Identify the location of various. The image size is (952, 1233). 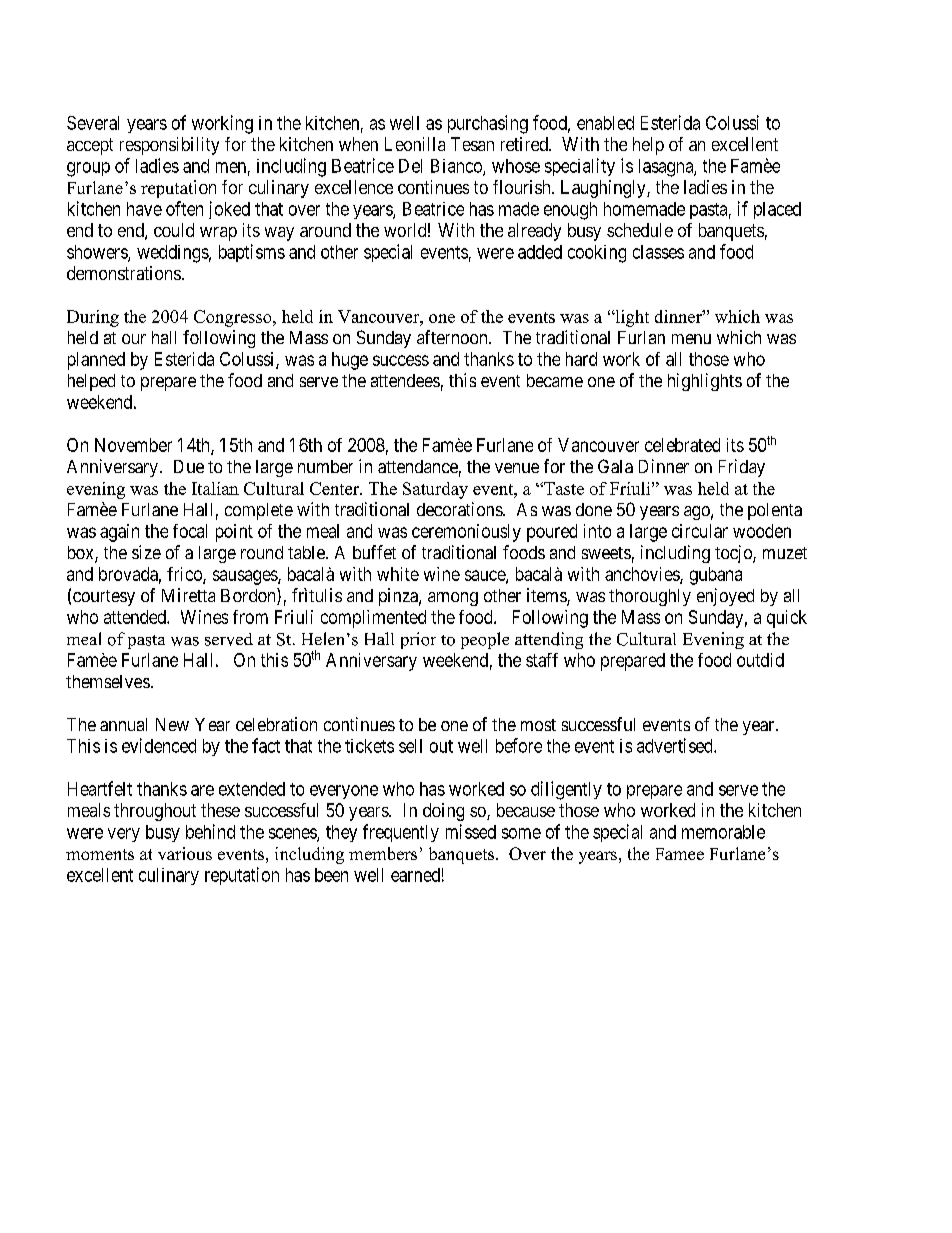
(185, 853).
